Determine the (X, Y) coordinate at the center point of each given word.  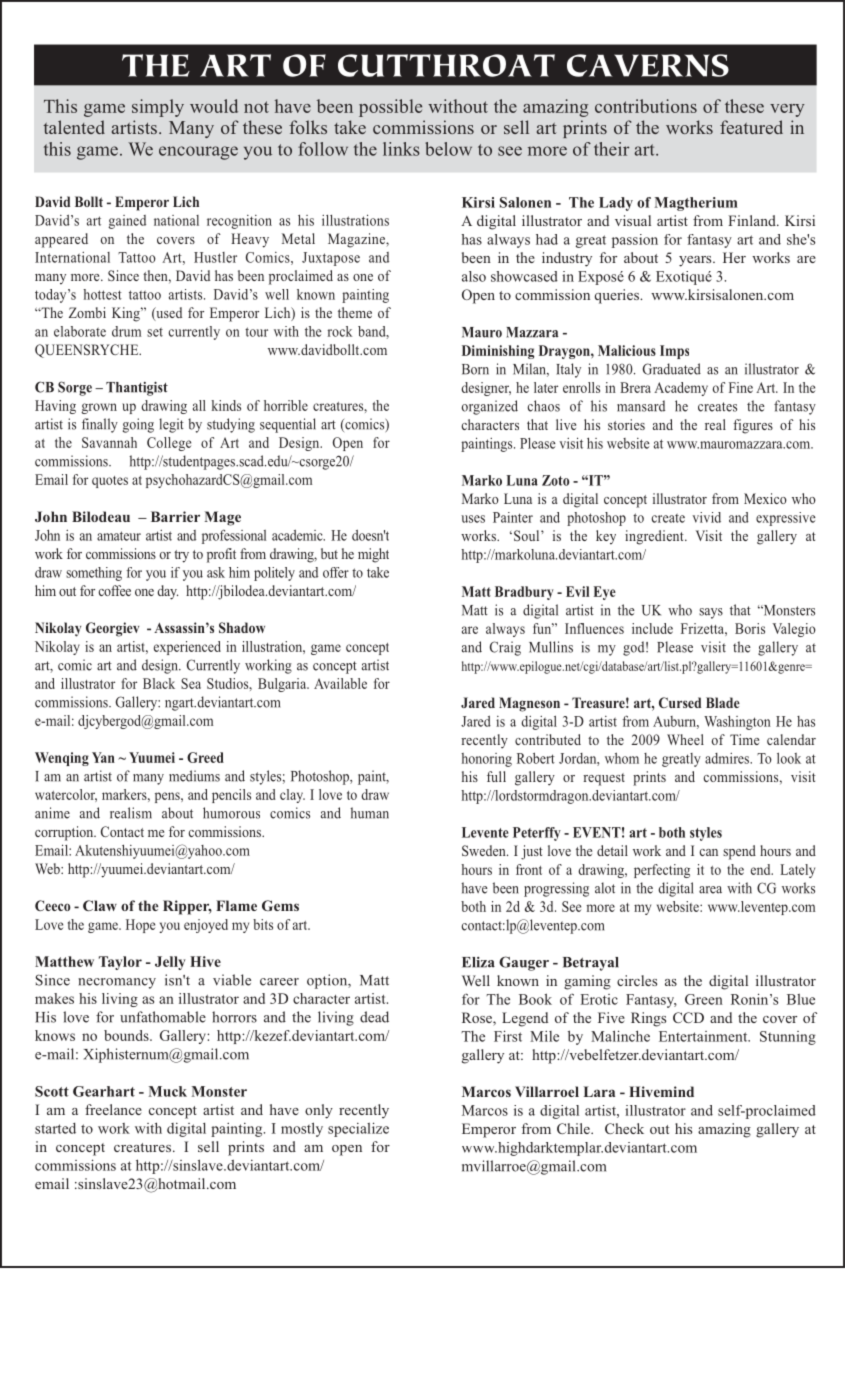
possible (390, 108)
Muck (168, 1091)
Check (624, 1128)
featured (751, 127)
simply (158, 108)
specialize (358, 1129)
